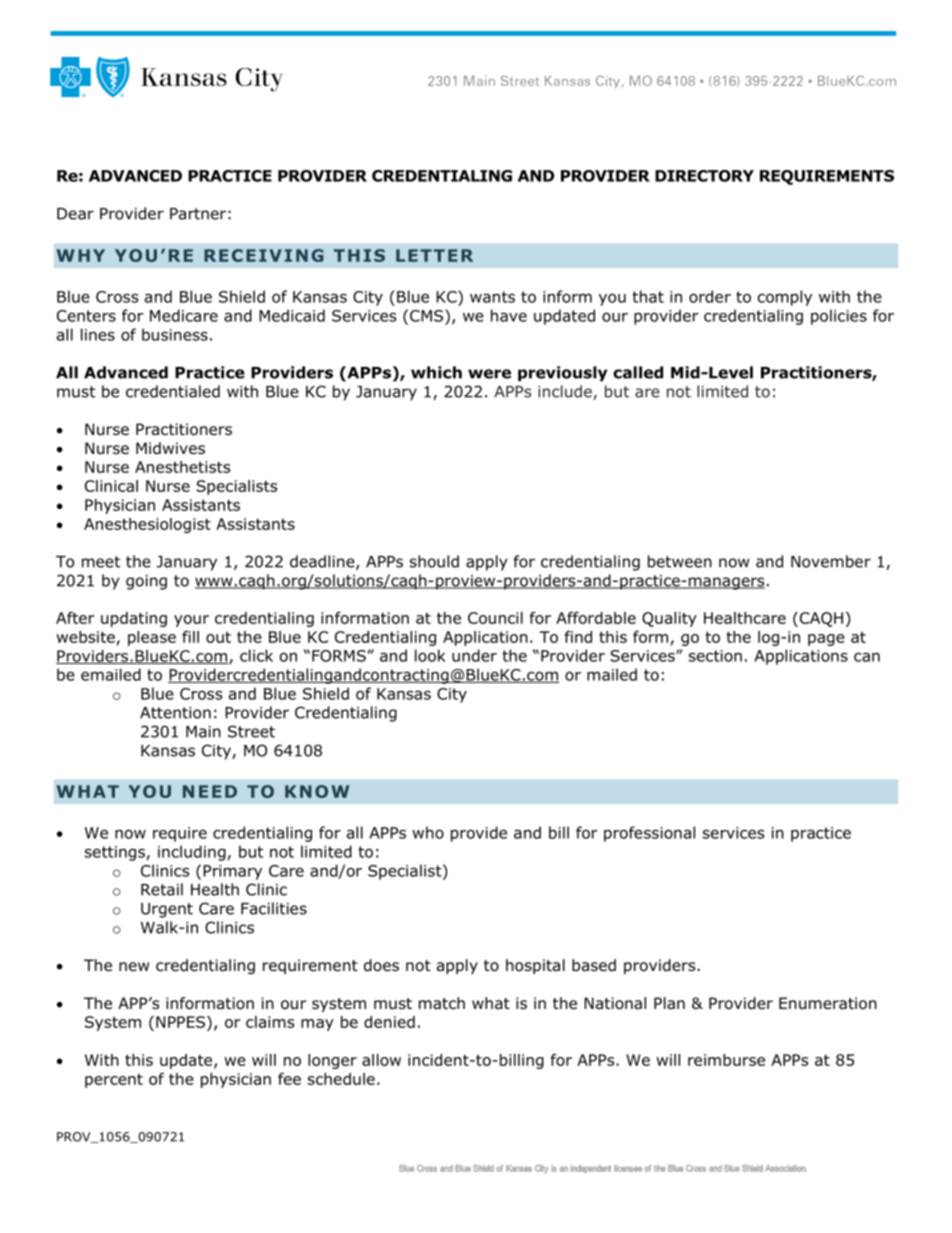  I want to click on Anesthesiologist, so click(147, 525).
